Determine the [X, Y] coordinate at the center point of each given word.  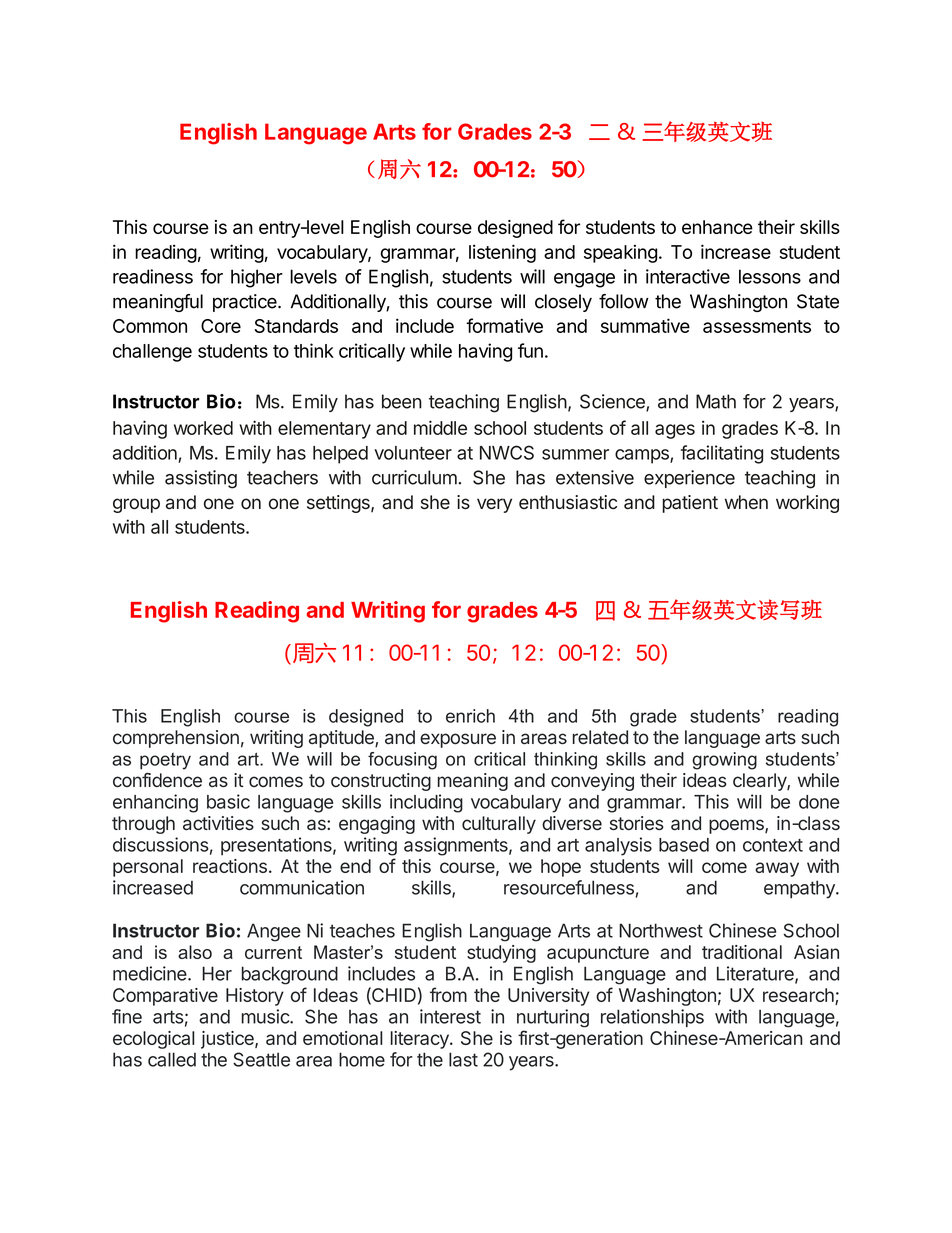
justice [228, 1040]
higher [257, 278]
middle [440, 427]
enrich [470, 716]
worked [203, 428]
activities [218, 823]
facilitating [722, 454]
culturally [499, 825]
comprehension [176, 739]
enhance [717, 227]
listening [502, 253]
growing [724, 761]
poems [737, 826]
